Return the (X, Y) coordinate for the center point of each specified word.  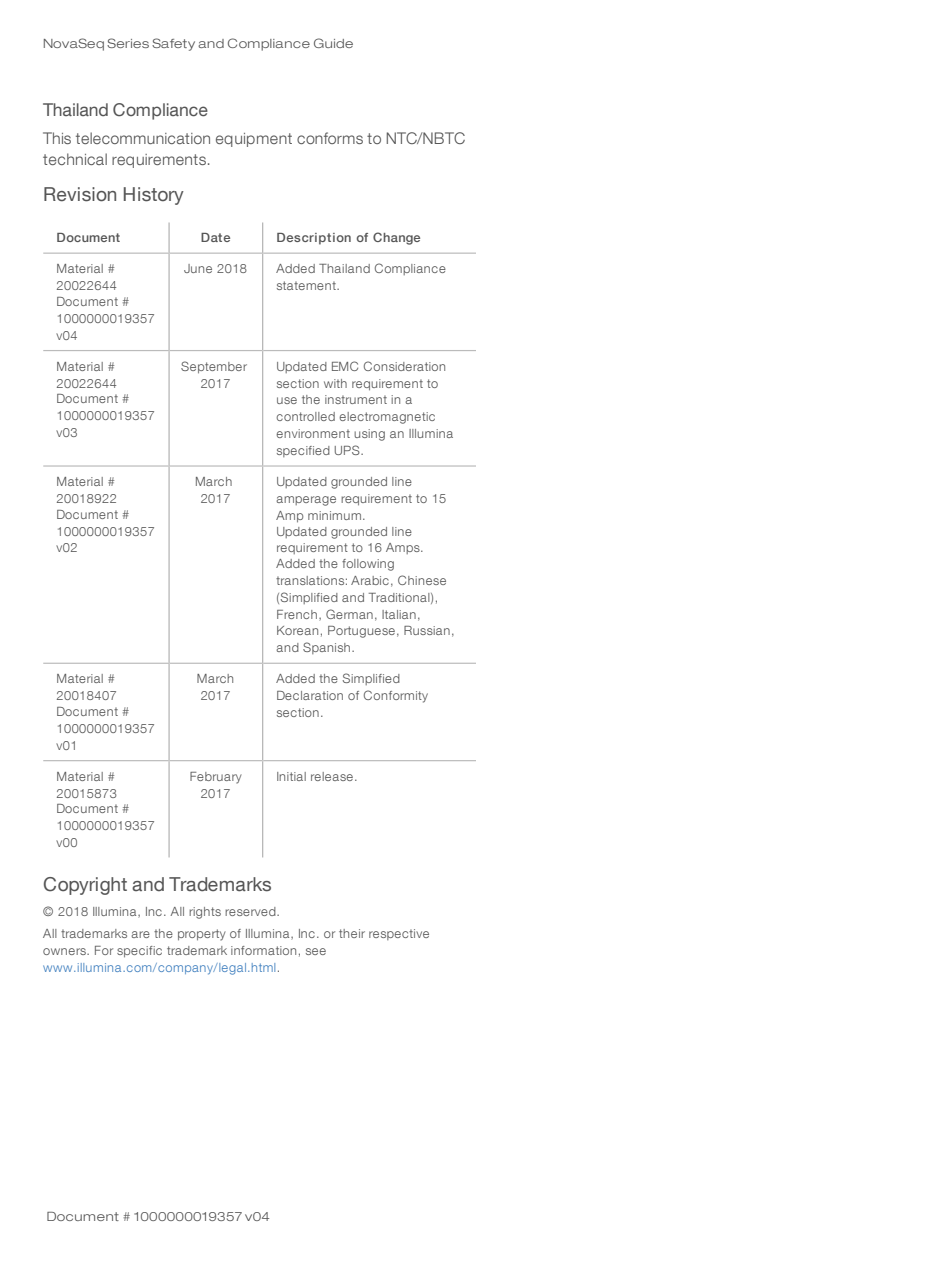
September (214, 367)
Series (128, 43)
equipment (254, 140)
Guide (333, 43)
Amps (404, 548)
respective (399, 934)
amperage (306, 501)
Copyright (85, 886)
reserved (251, 911)
